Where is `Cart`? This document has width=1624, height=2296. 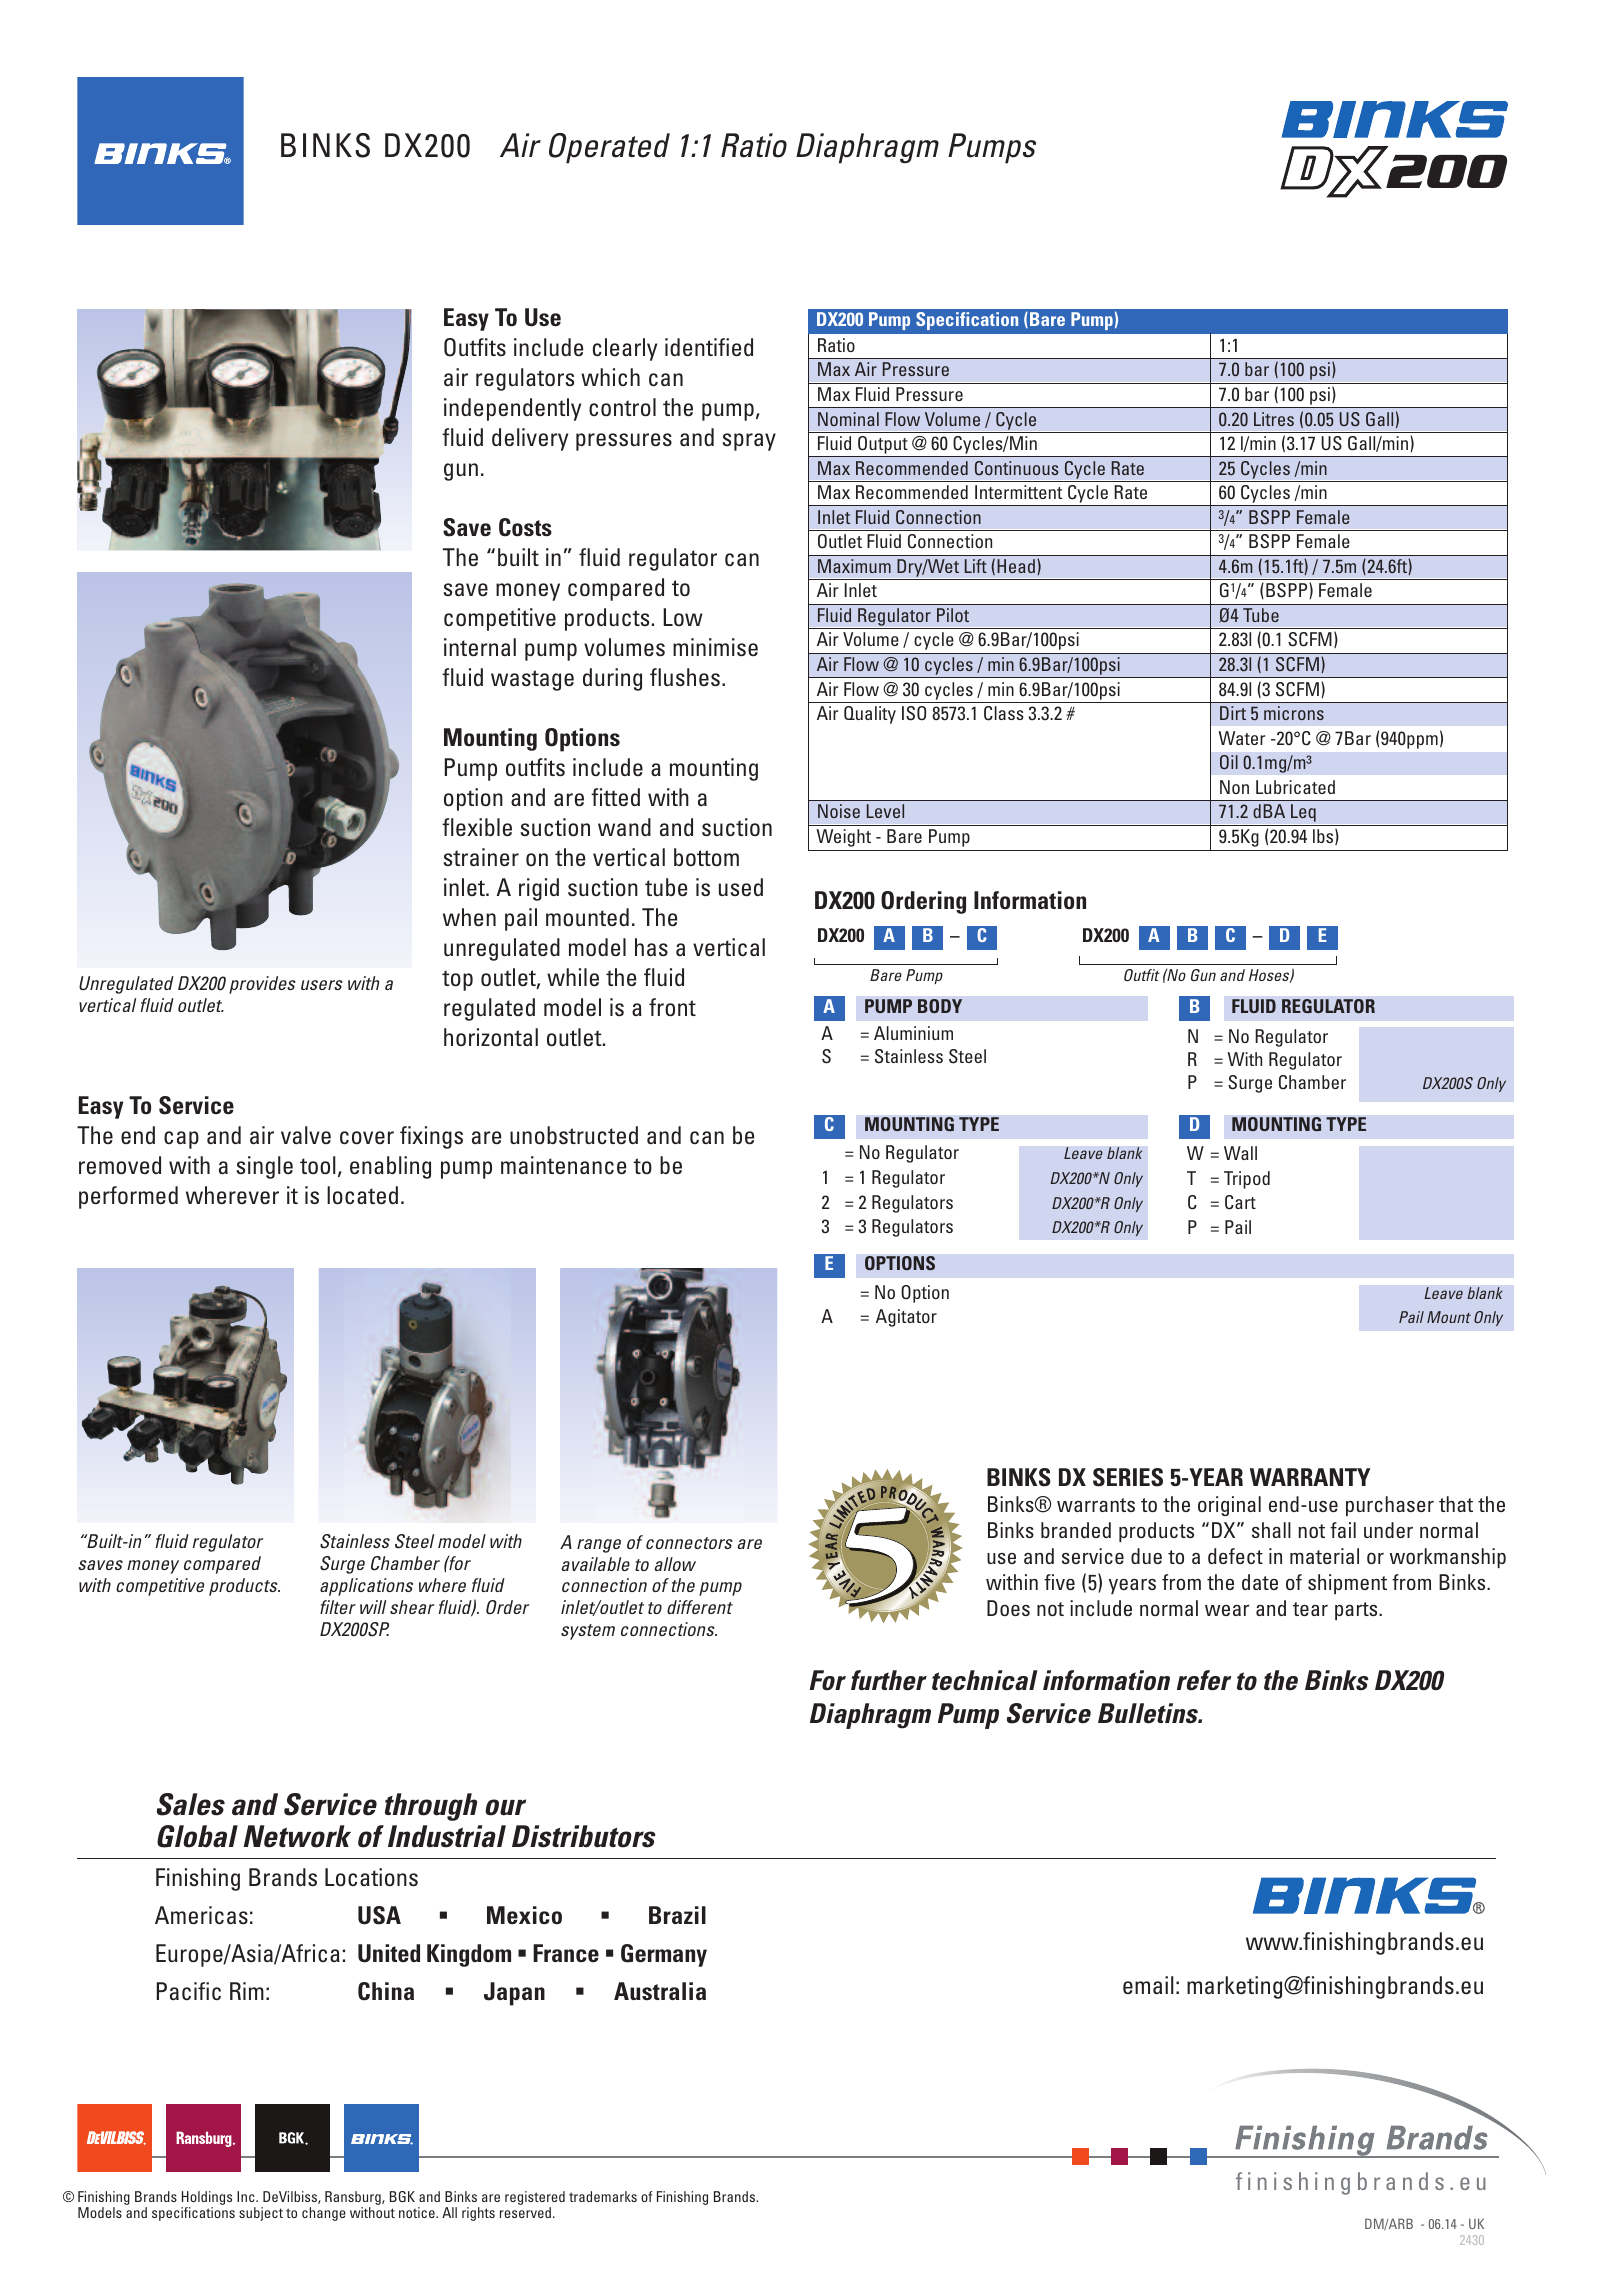
Cart is located at coordinates (1240, 1202).
